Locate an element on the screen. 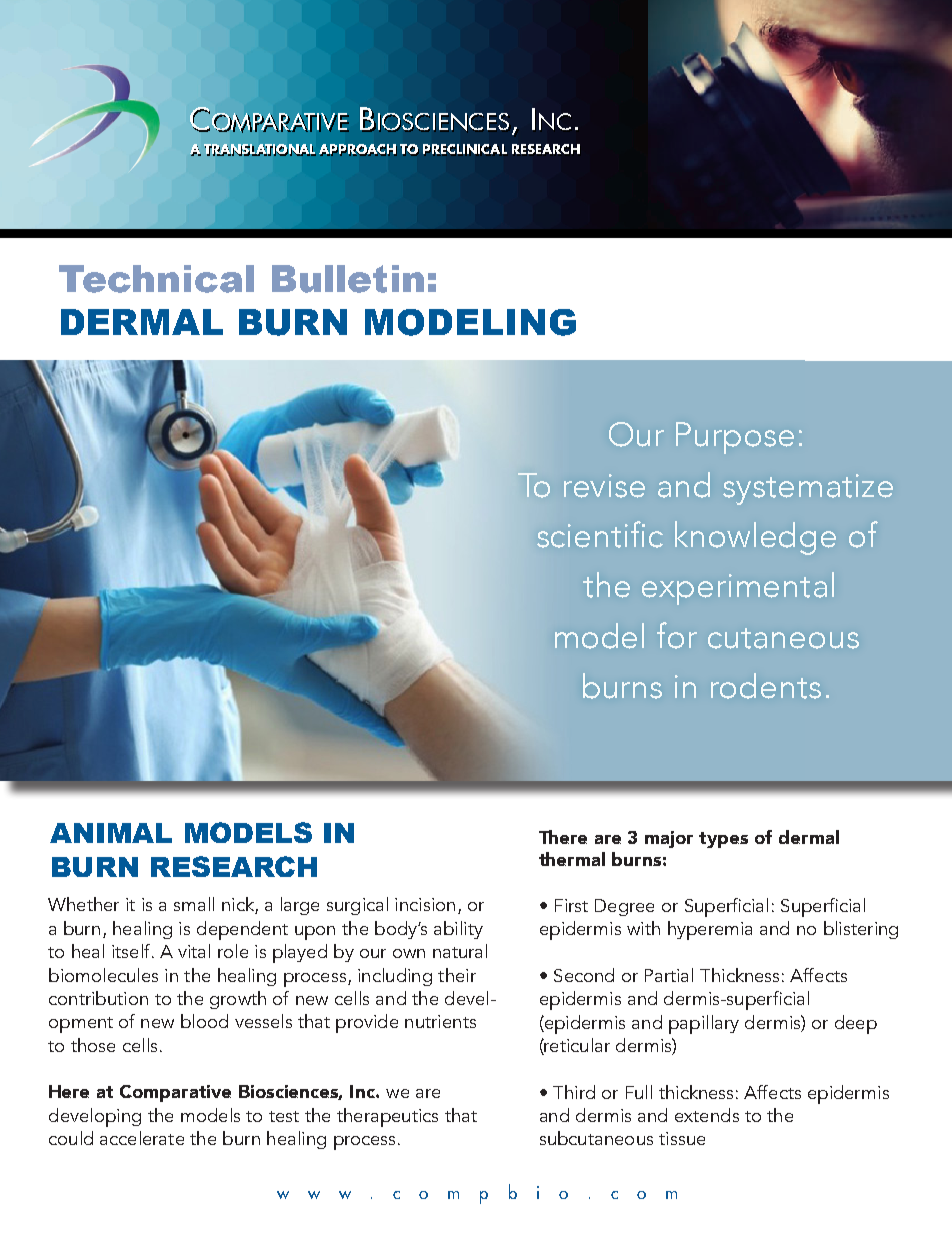 The width and height of the screenshot is (952, 1233). nick is located at coordinates (239, 905).
